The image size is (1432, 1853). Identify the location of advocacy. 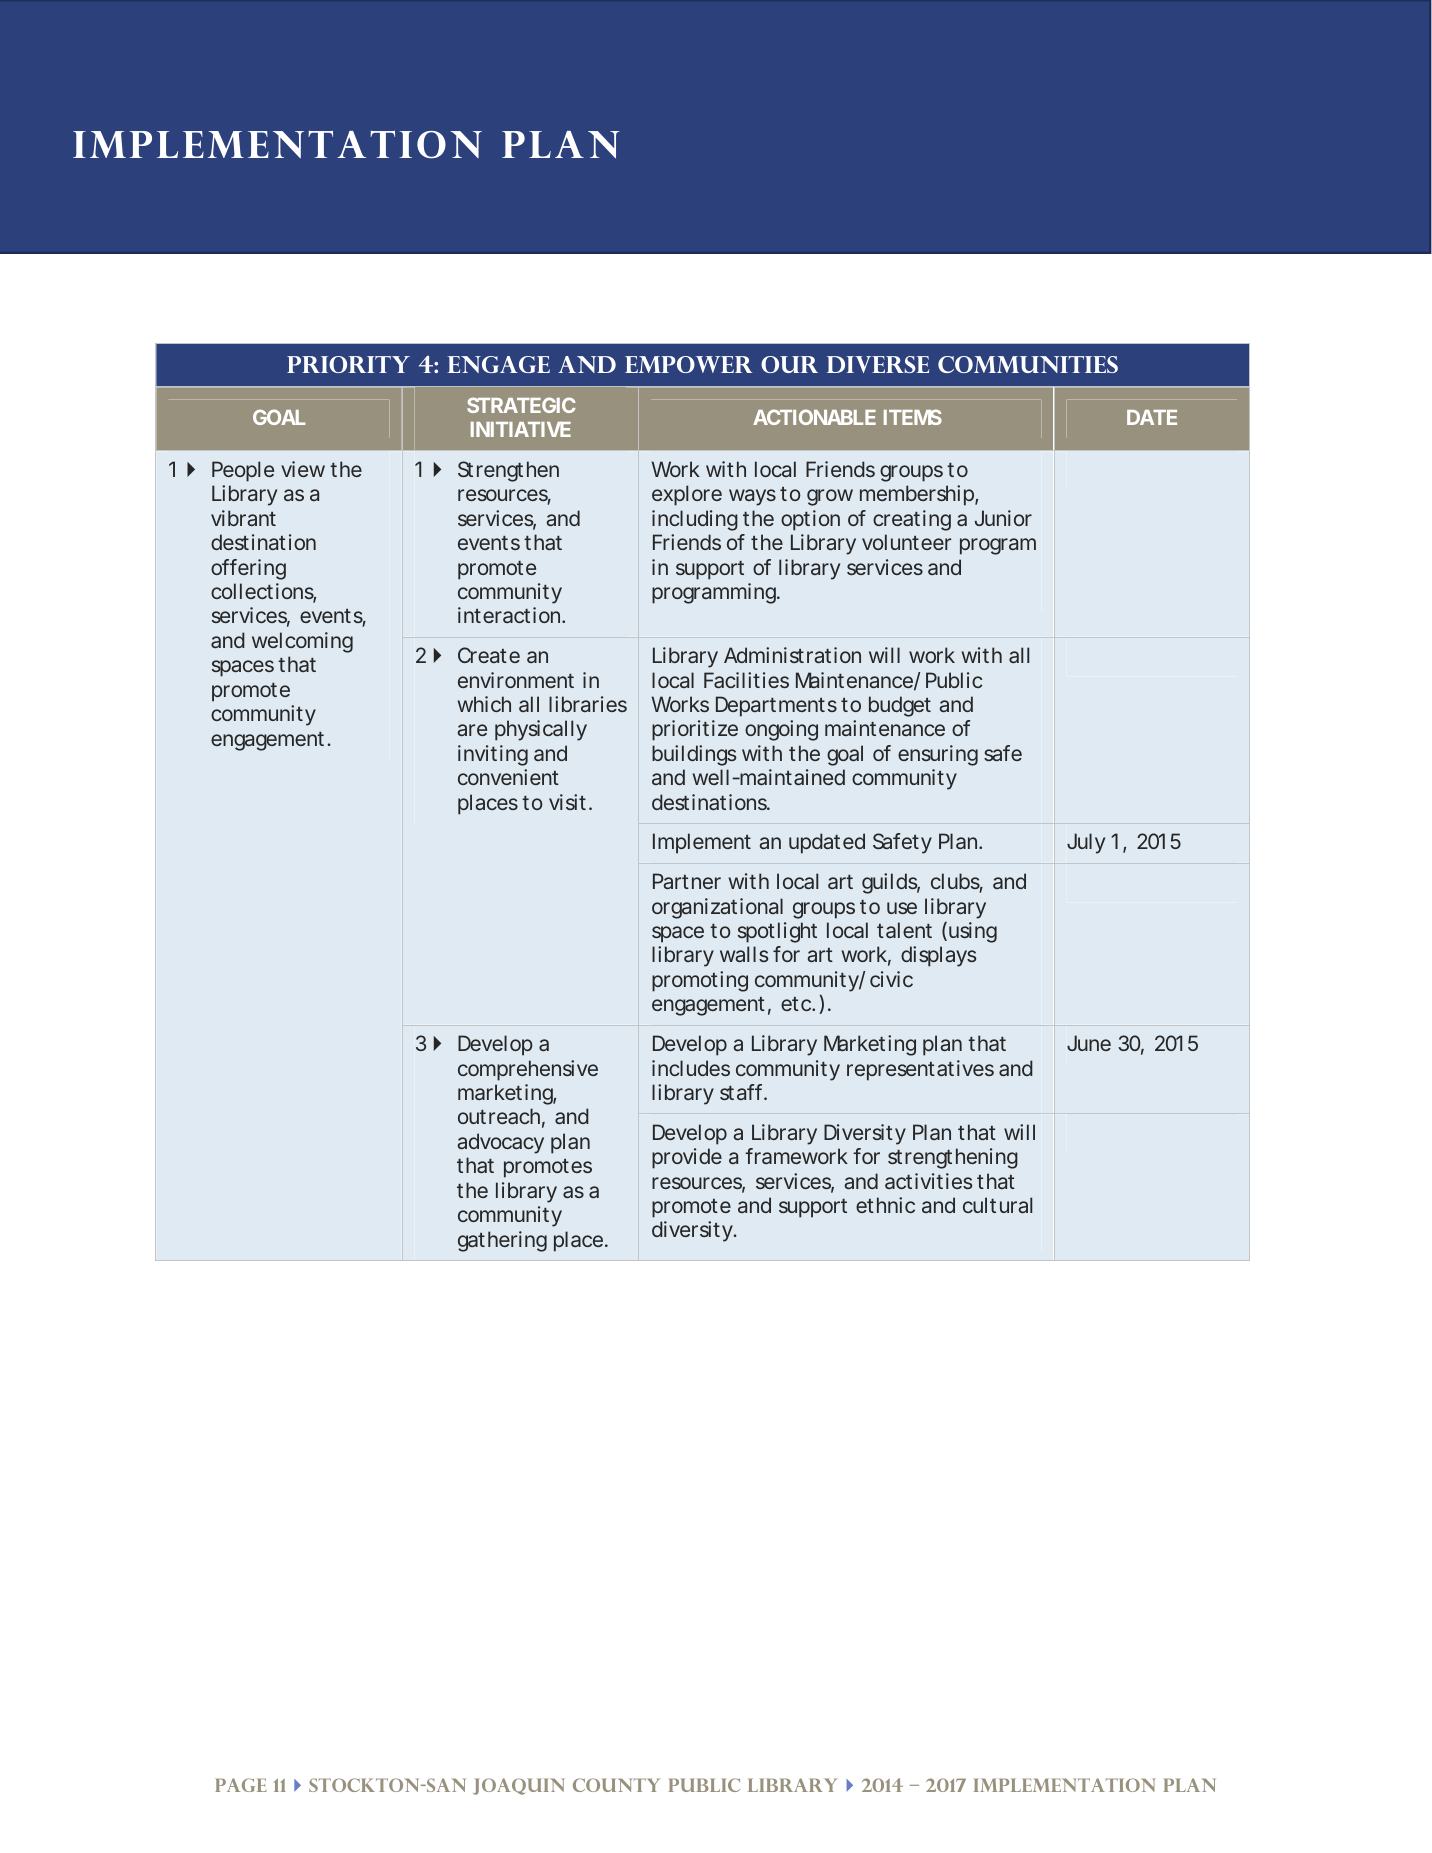
(500, 1143).
